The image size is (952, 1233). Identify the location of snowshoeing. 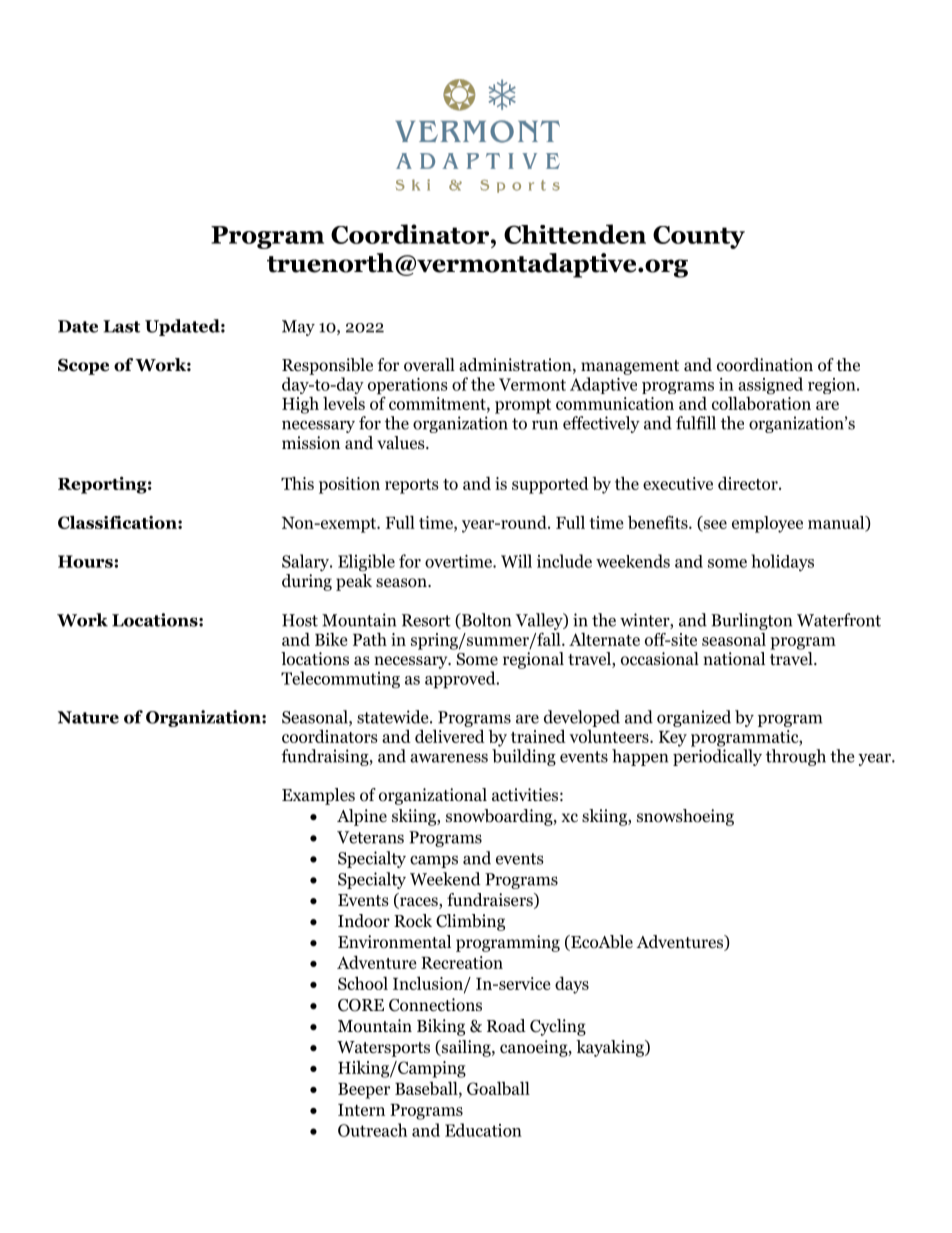
(685, 817).
